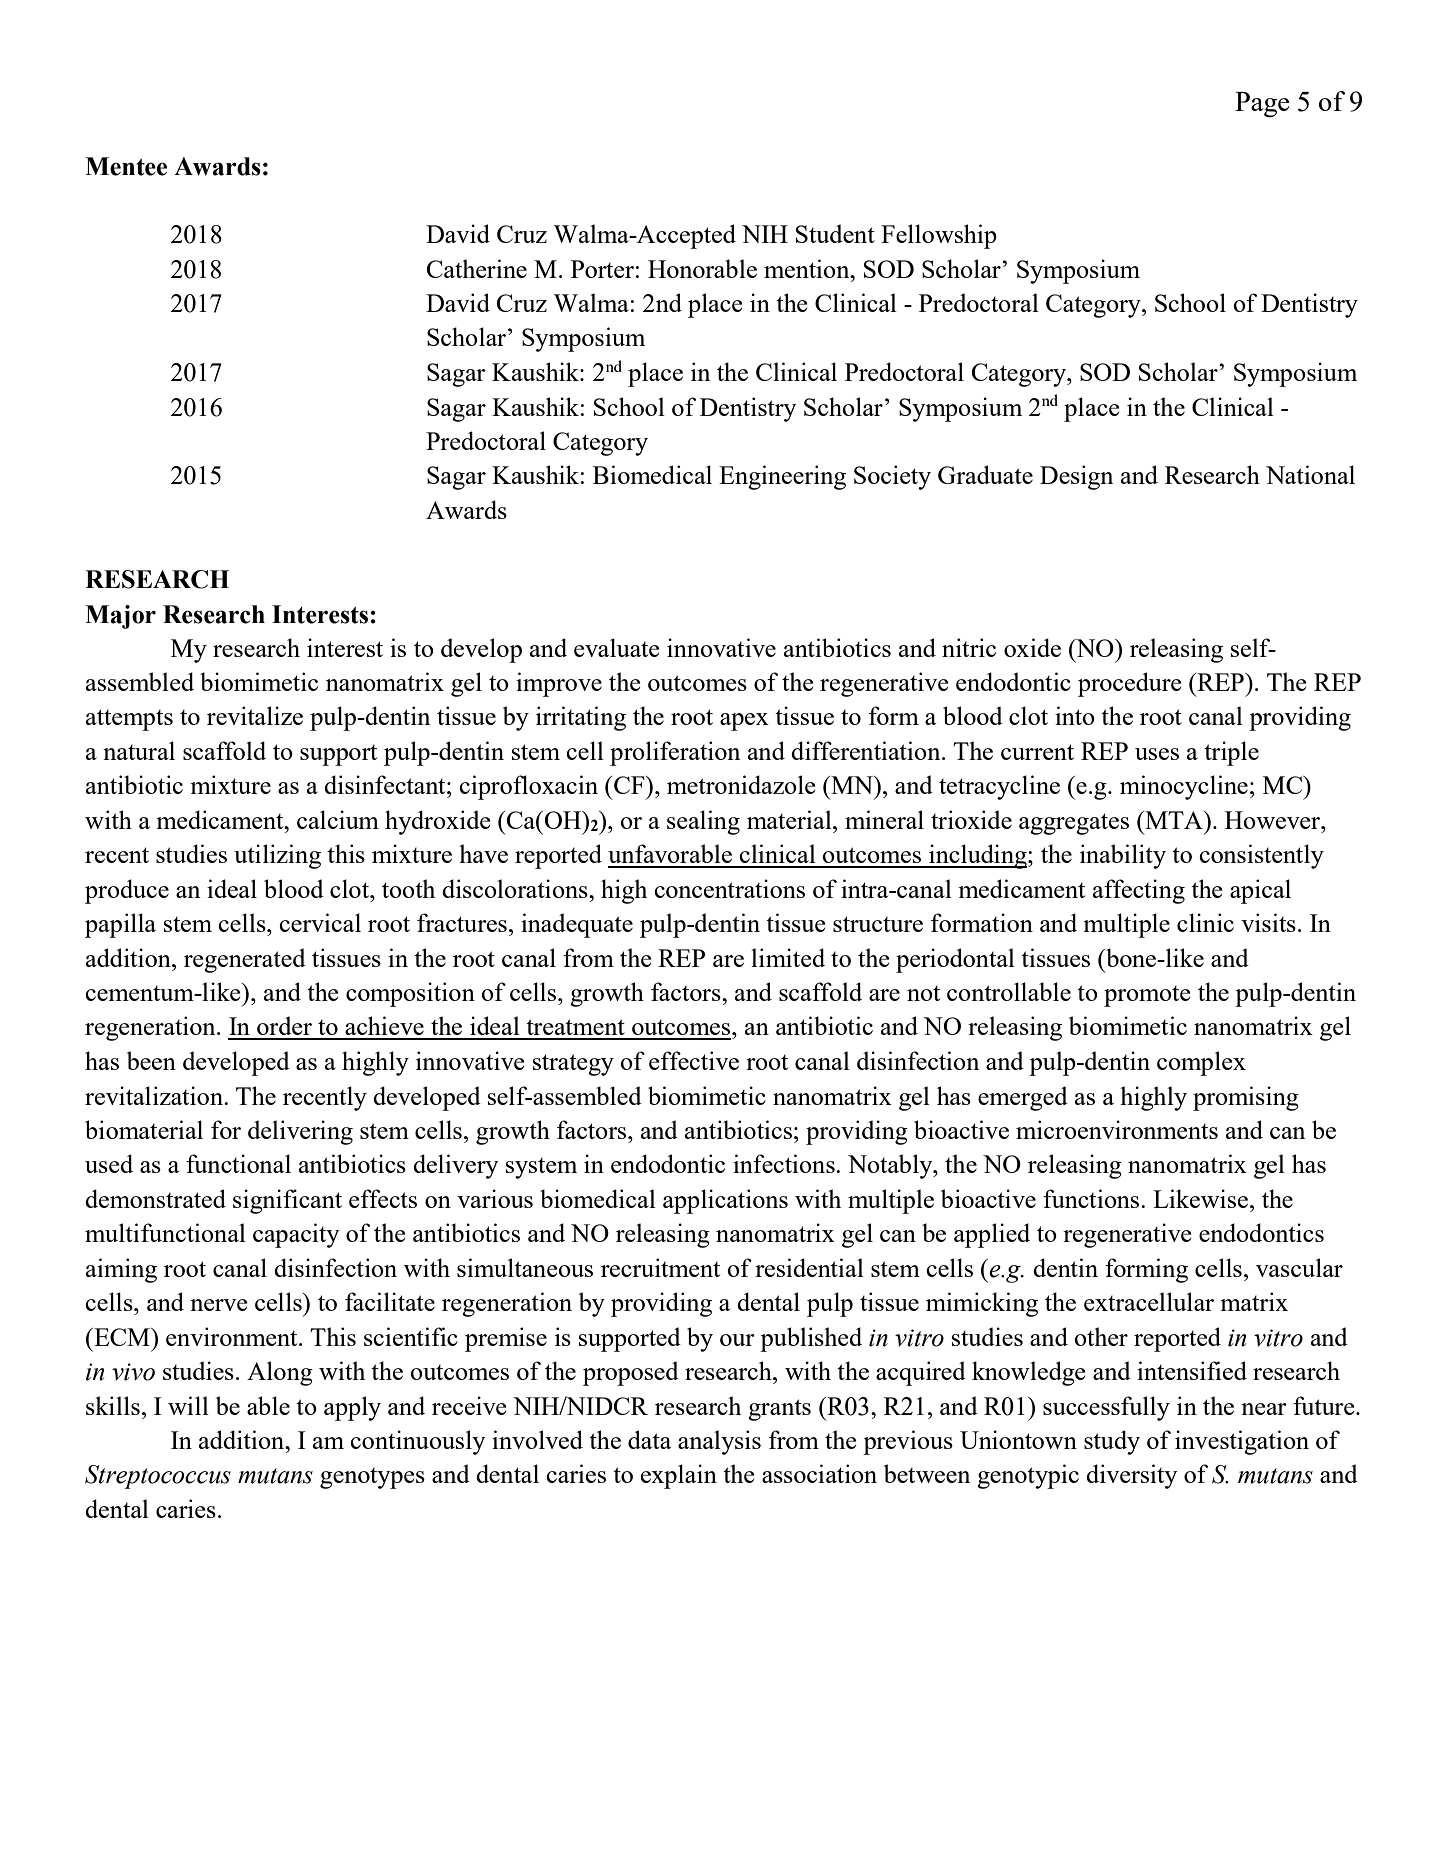 The image size is (1449, 1876). I want to click on procedure, so click(1130, 684).
